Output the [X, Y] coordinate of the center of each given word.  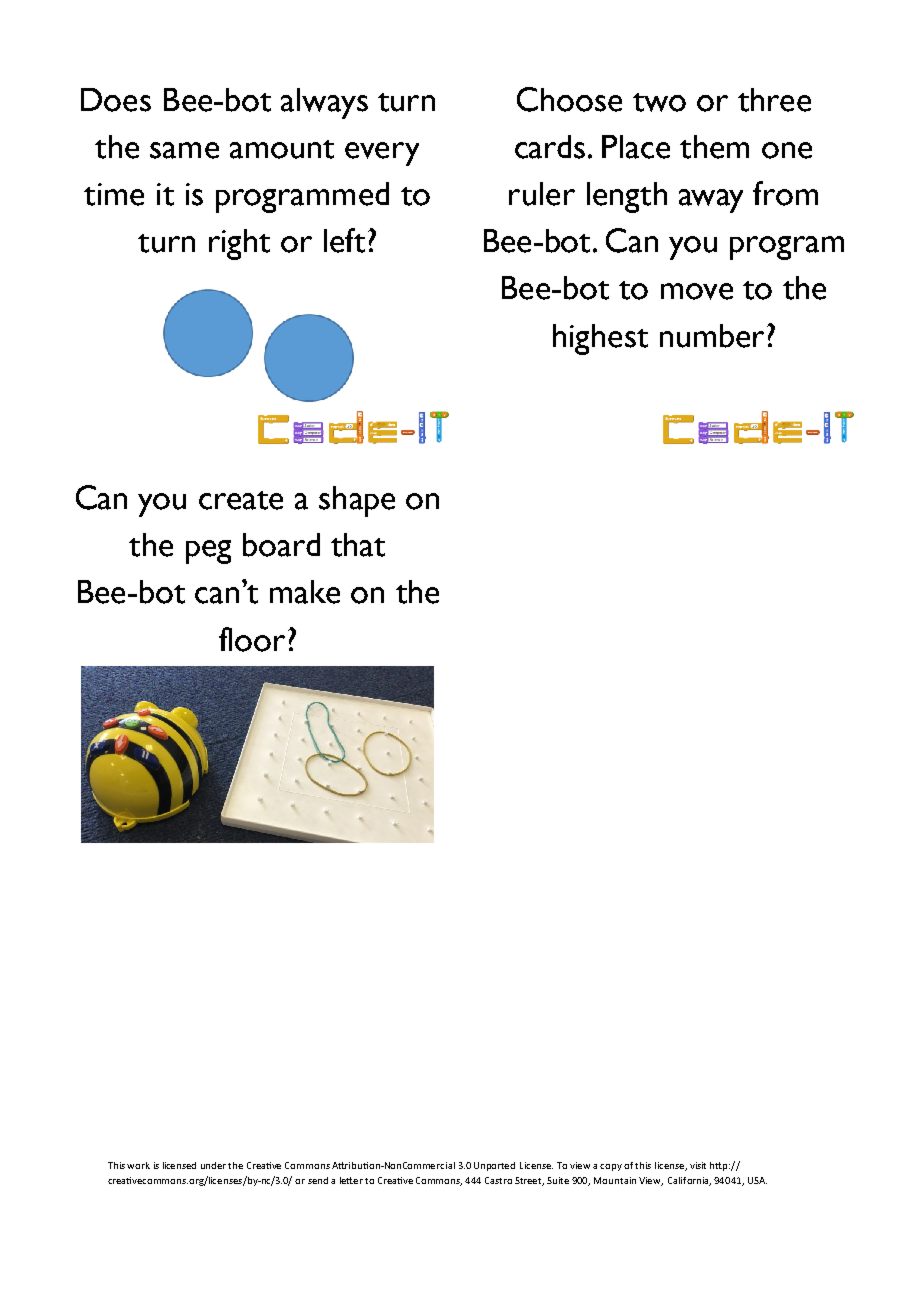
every [382, 154]
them [714, 147]
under [213, 1165]
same [184, 150]
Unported [494, 1166]
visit [698, 1165]
